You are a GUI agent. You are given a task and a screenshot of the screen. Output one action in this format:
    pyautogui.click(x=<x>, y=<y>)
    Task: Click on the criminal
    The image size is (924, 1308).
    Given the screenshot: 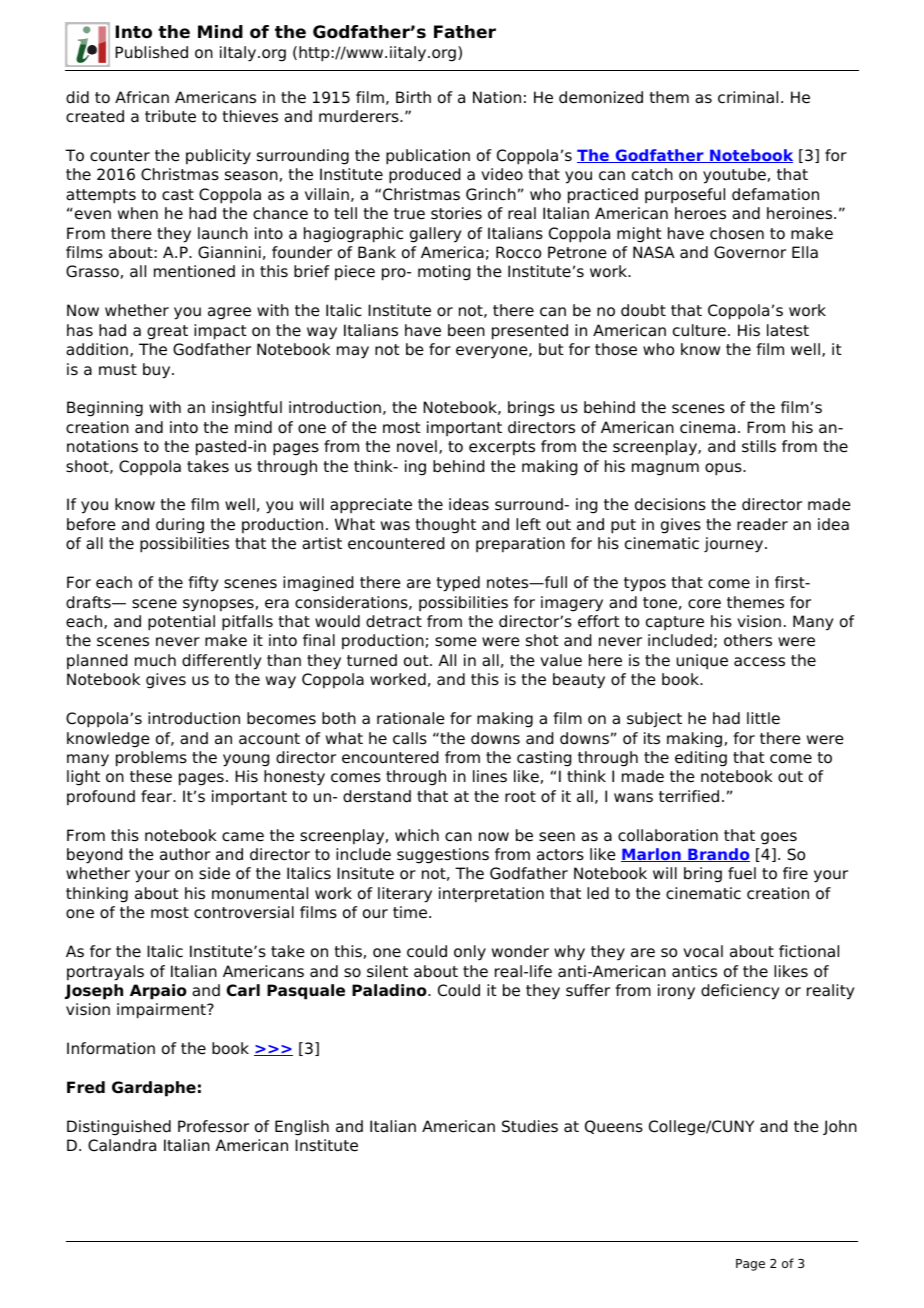 What is the action you would take?
    pyautogui.click(x=748, y=97)
